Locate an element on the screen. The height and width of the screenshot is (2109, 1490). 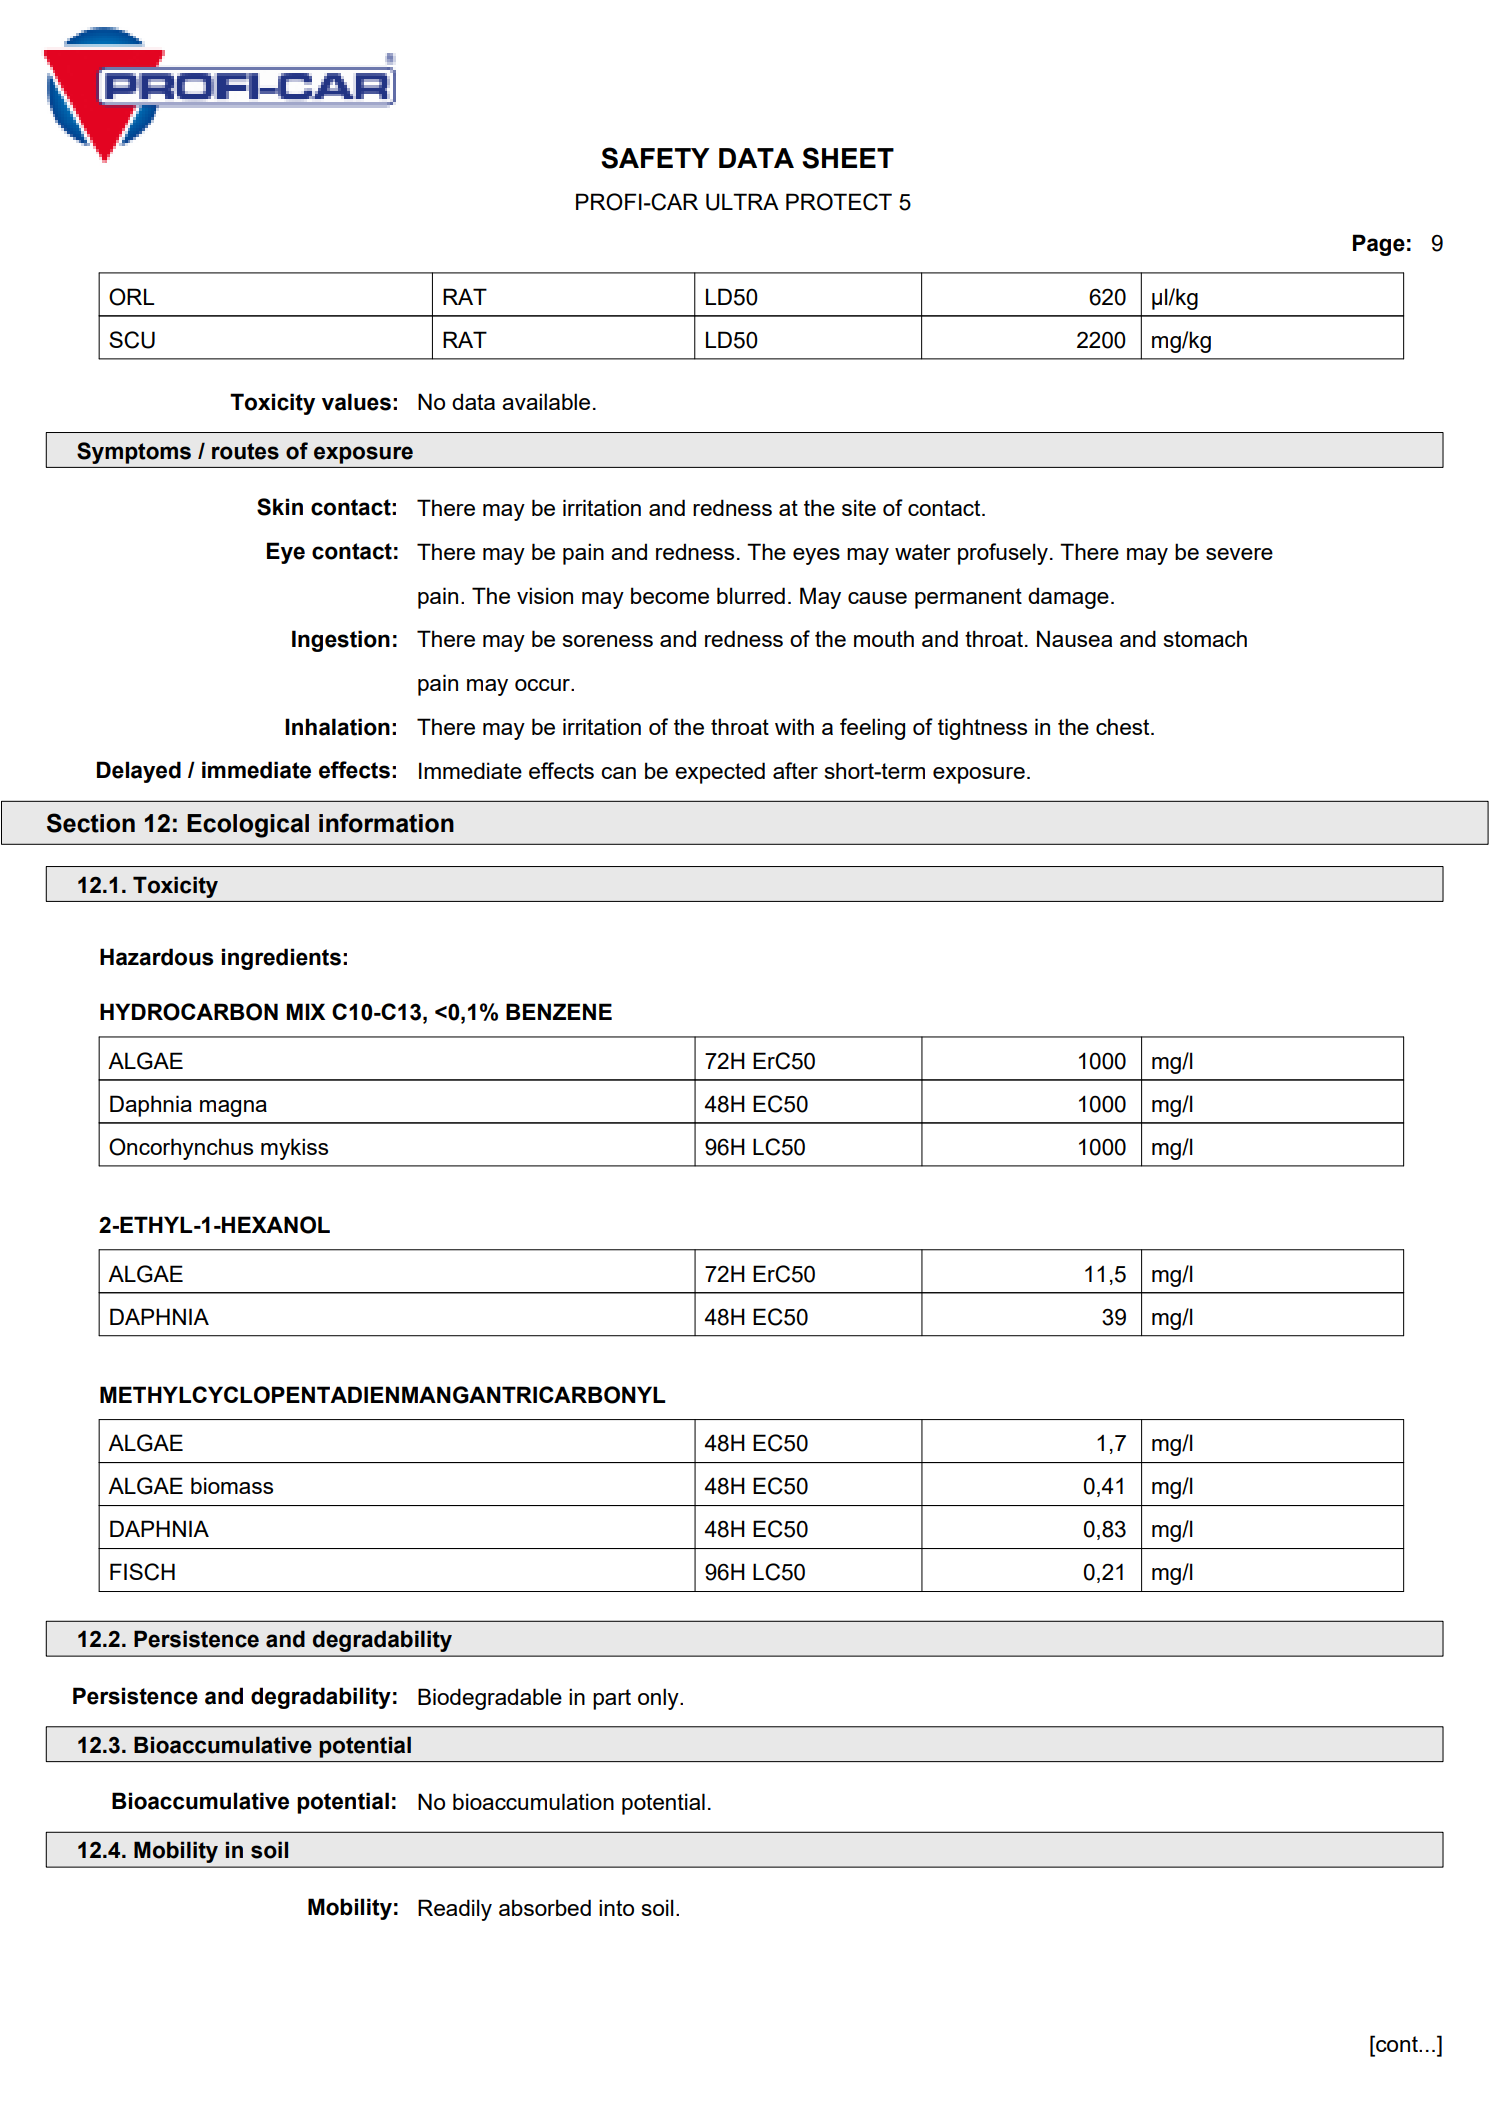
ULTRA is located at coordinates (742, 202).
